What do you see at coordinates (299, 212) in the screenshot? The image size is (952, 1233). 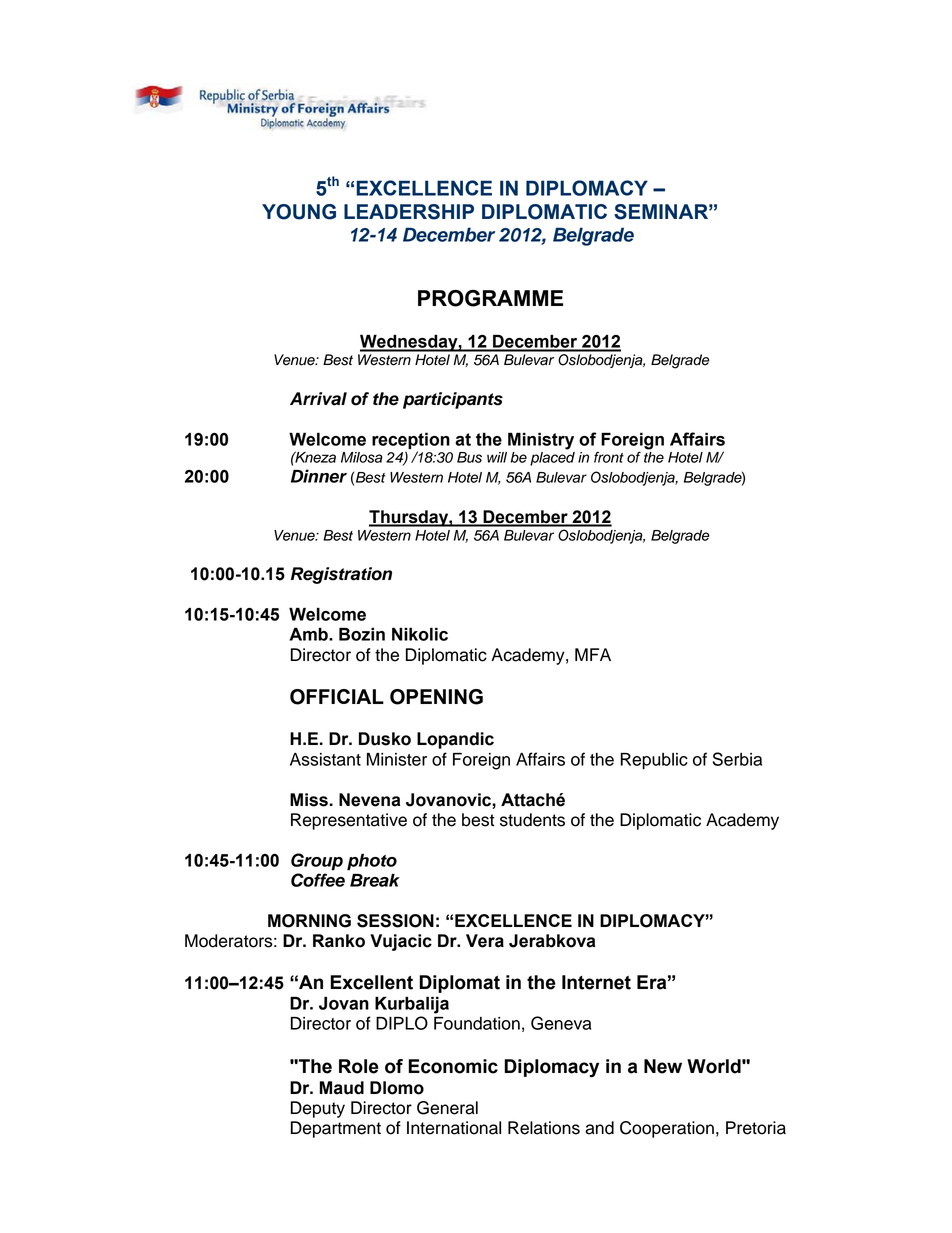 I see `YOUNG` at bounding box center [299, 212].
